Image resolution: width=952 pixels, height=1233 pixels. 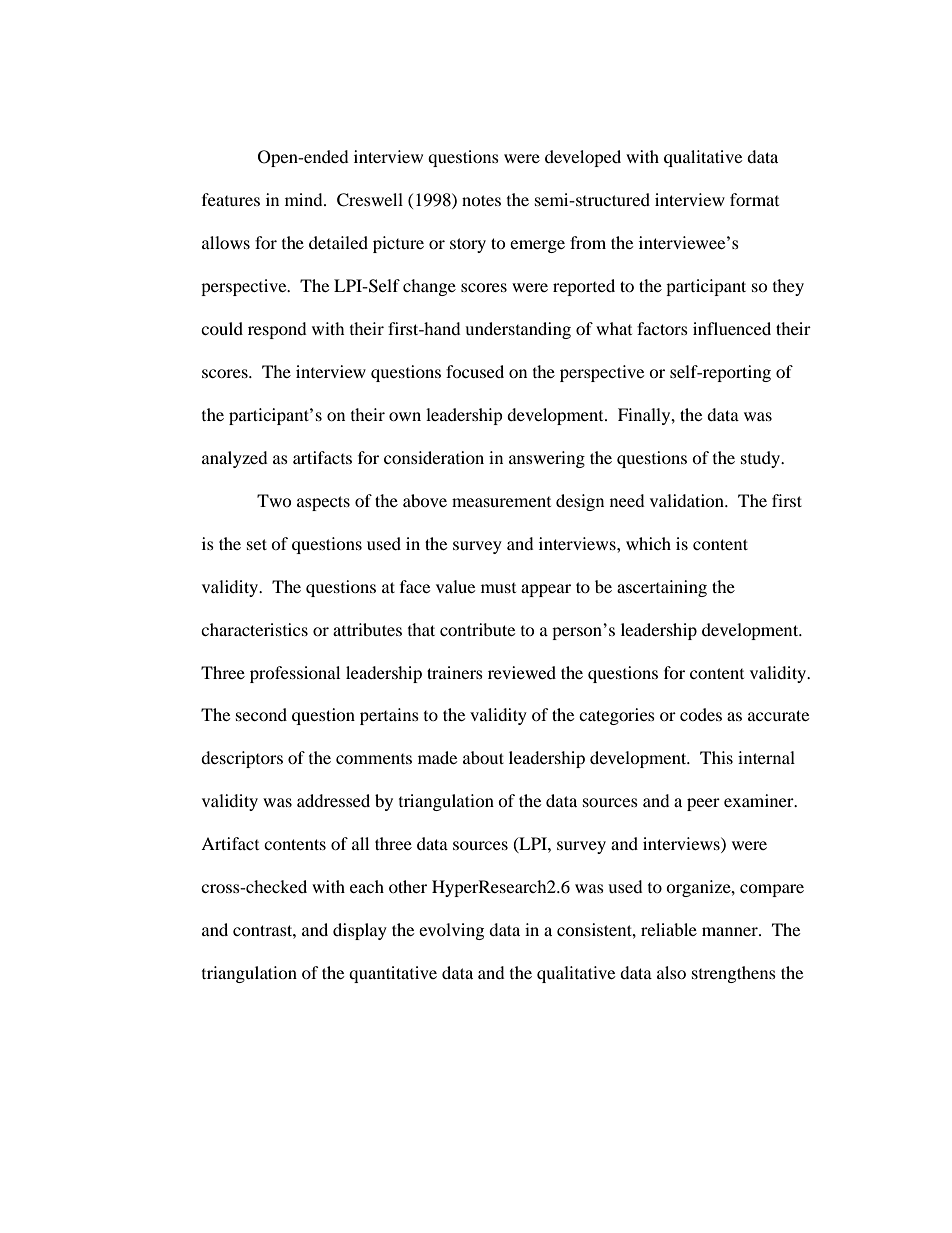 What do you see at coordinates (762, 459) in the page?
I see `study` at bounding box center [762, 459].
